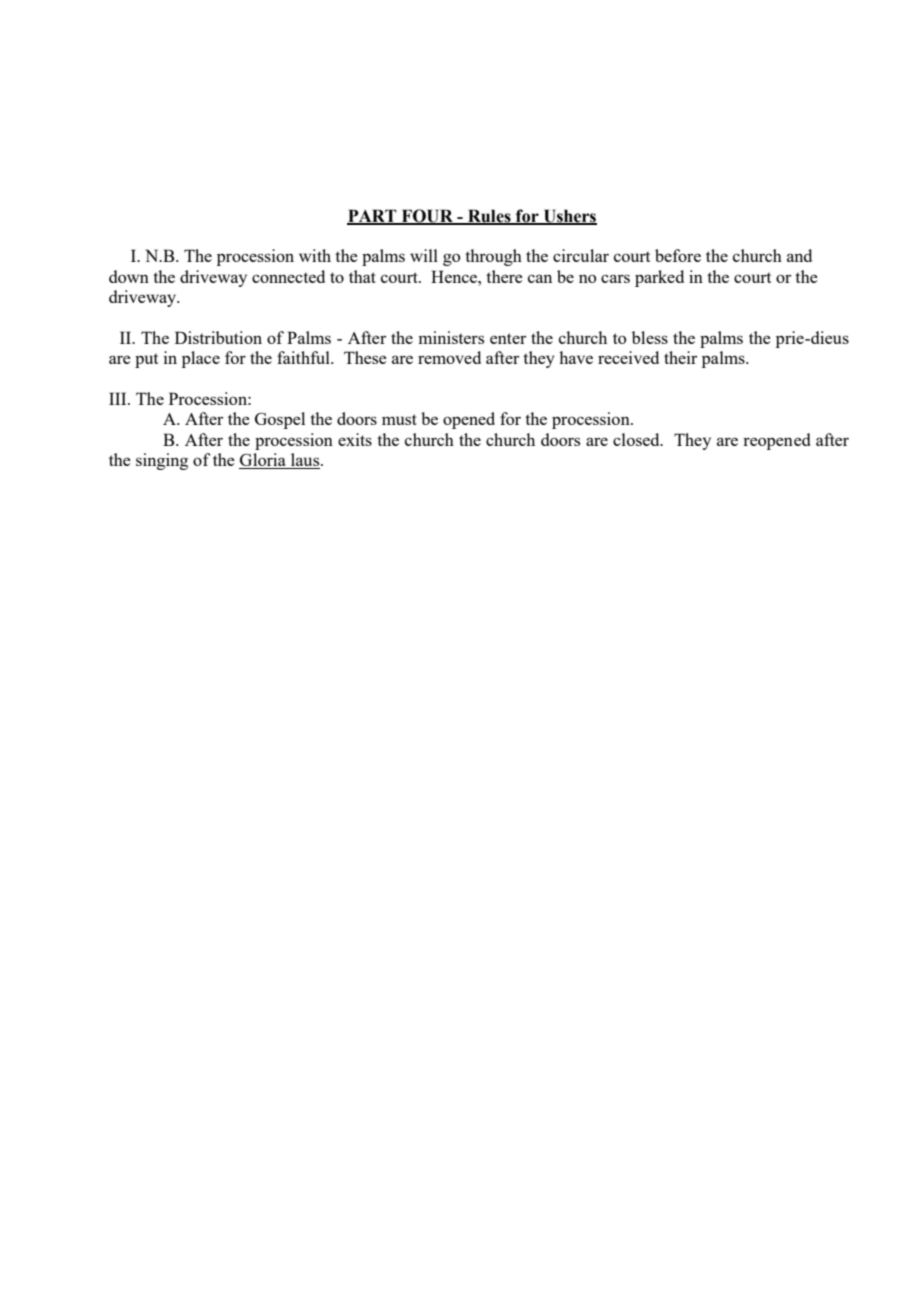  What do you see at coordinates (162, 461) in the page?
I see `singing` at bounding box center [162, 461].
